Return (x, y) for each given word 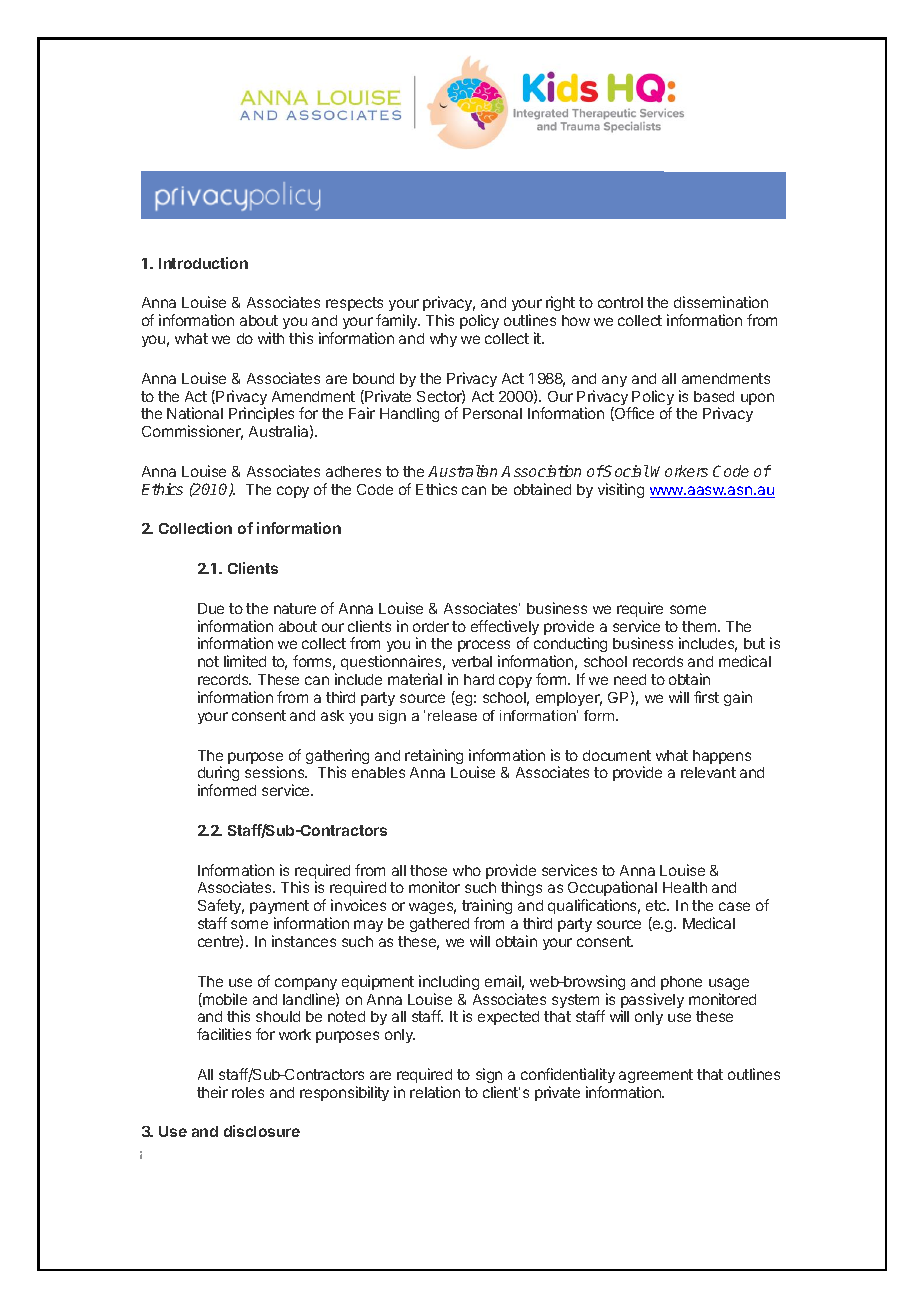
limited (245, 661)
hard (479, 679)
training (487, 908)
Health (685, 887)
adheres (353, 471)
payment (279, 909)
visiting (621, 490)
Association (541, 471)
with (271, 338)
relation (435, 1092)
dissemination (721, 302)
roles (248, 1092)
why (443, 340)
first (706, 697)
